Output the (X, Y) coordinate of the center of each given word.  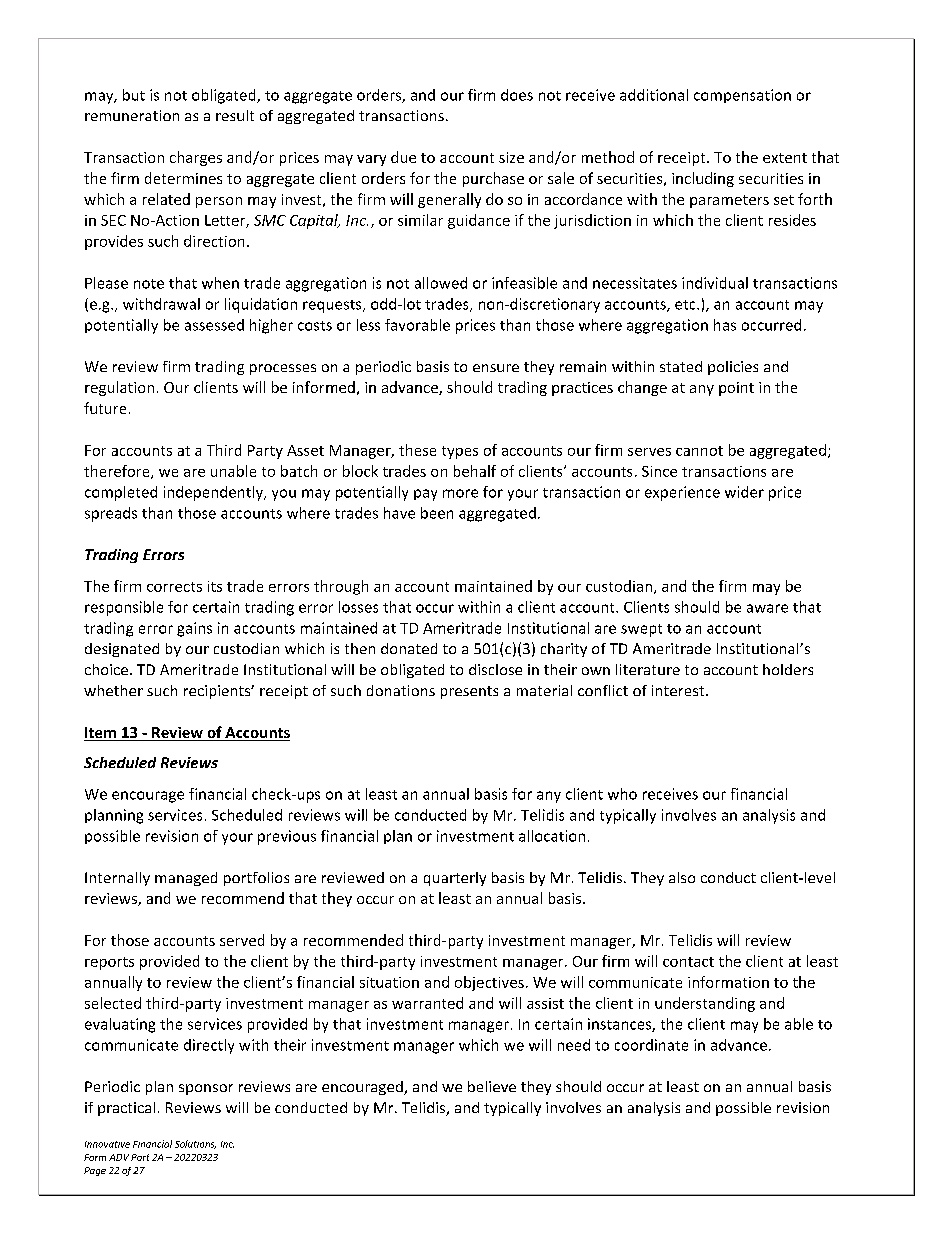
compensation (742, 96)
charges (196, 158)
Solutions (195, 1144)
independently (214, 493)
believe (492, 1086)
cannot (699, 451)
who (622, 794)
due (403, 157)
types (460, 452)
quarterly (455, 879)
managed (186, 879)
